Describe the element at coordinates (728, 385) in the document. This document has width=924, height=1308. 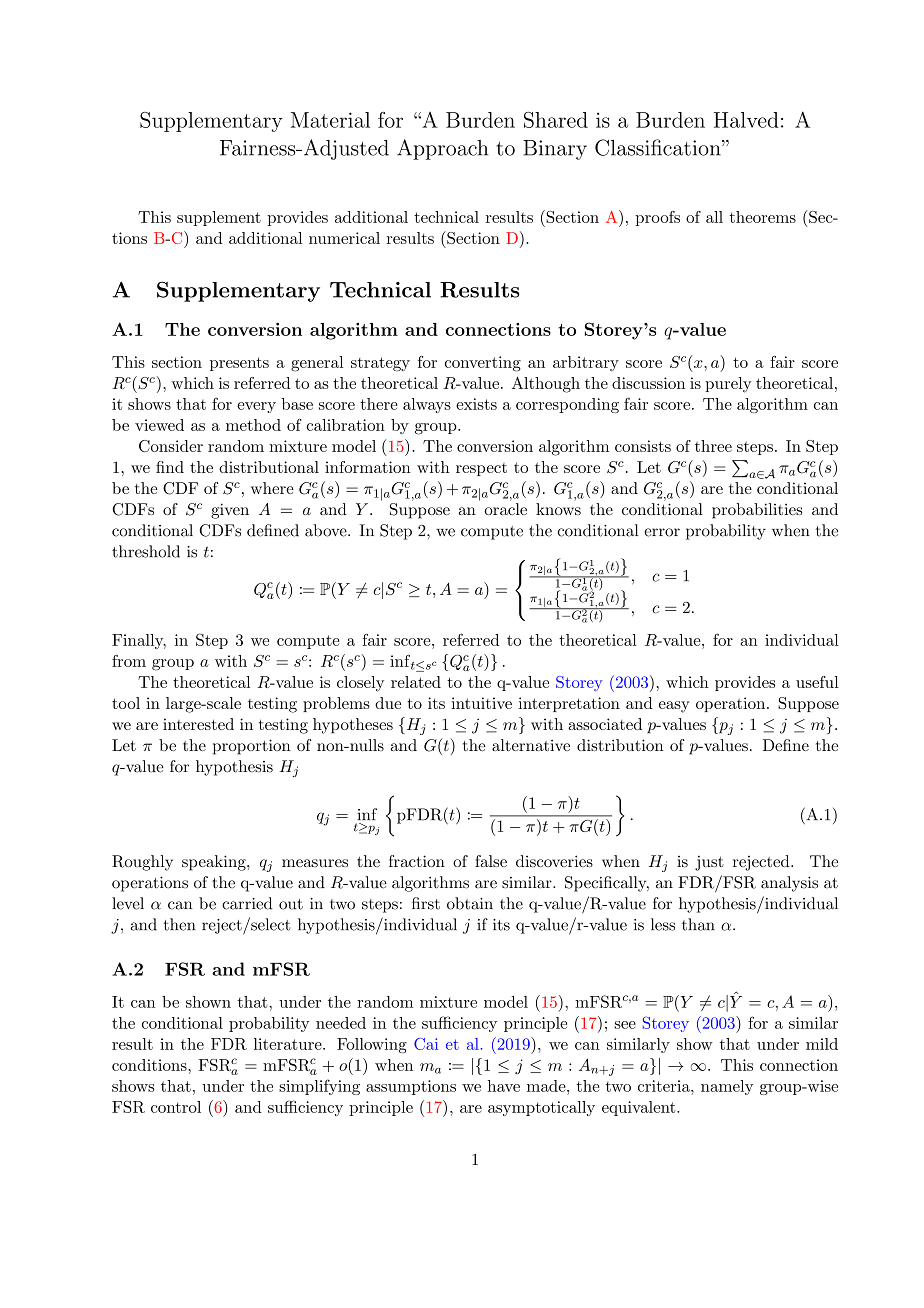
I see `purely` at that location.
